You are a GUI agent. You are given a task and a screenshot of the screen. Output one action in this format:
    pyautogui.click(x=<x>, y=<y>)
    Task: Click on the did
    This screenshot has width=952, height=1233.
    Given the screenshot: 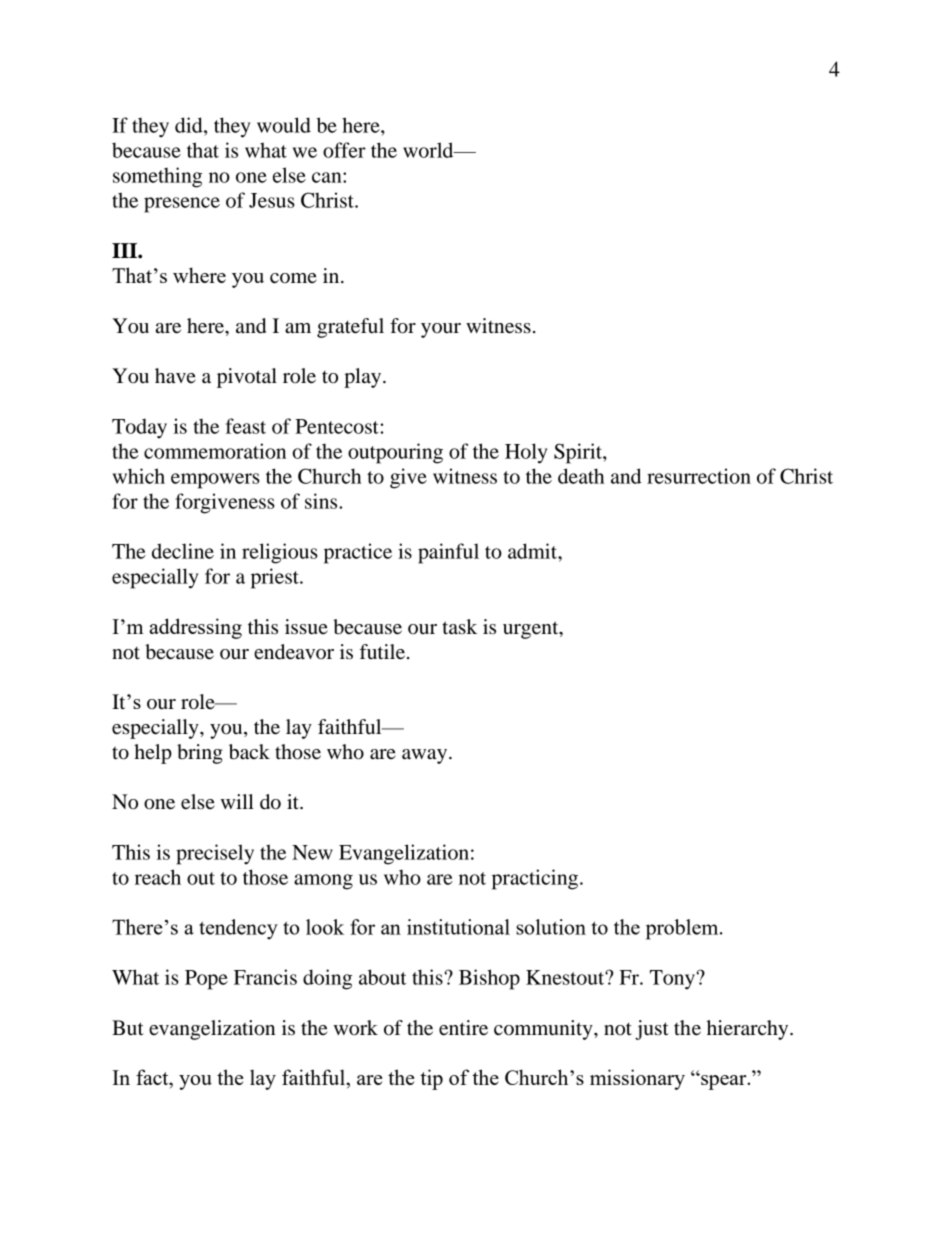 What is the action you would take?
    pyautogui.click(x=190, y=125)
